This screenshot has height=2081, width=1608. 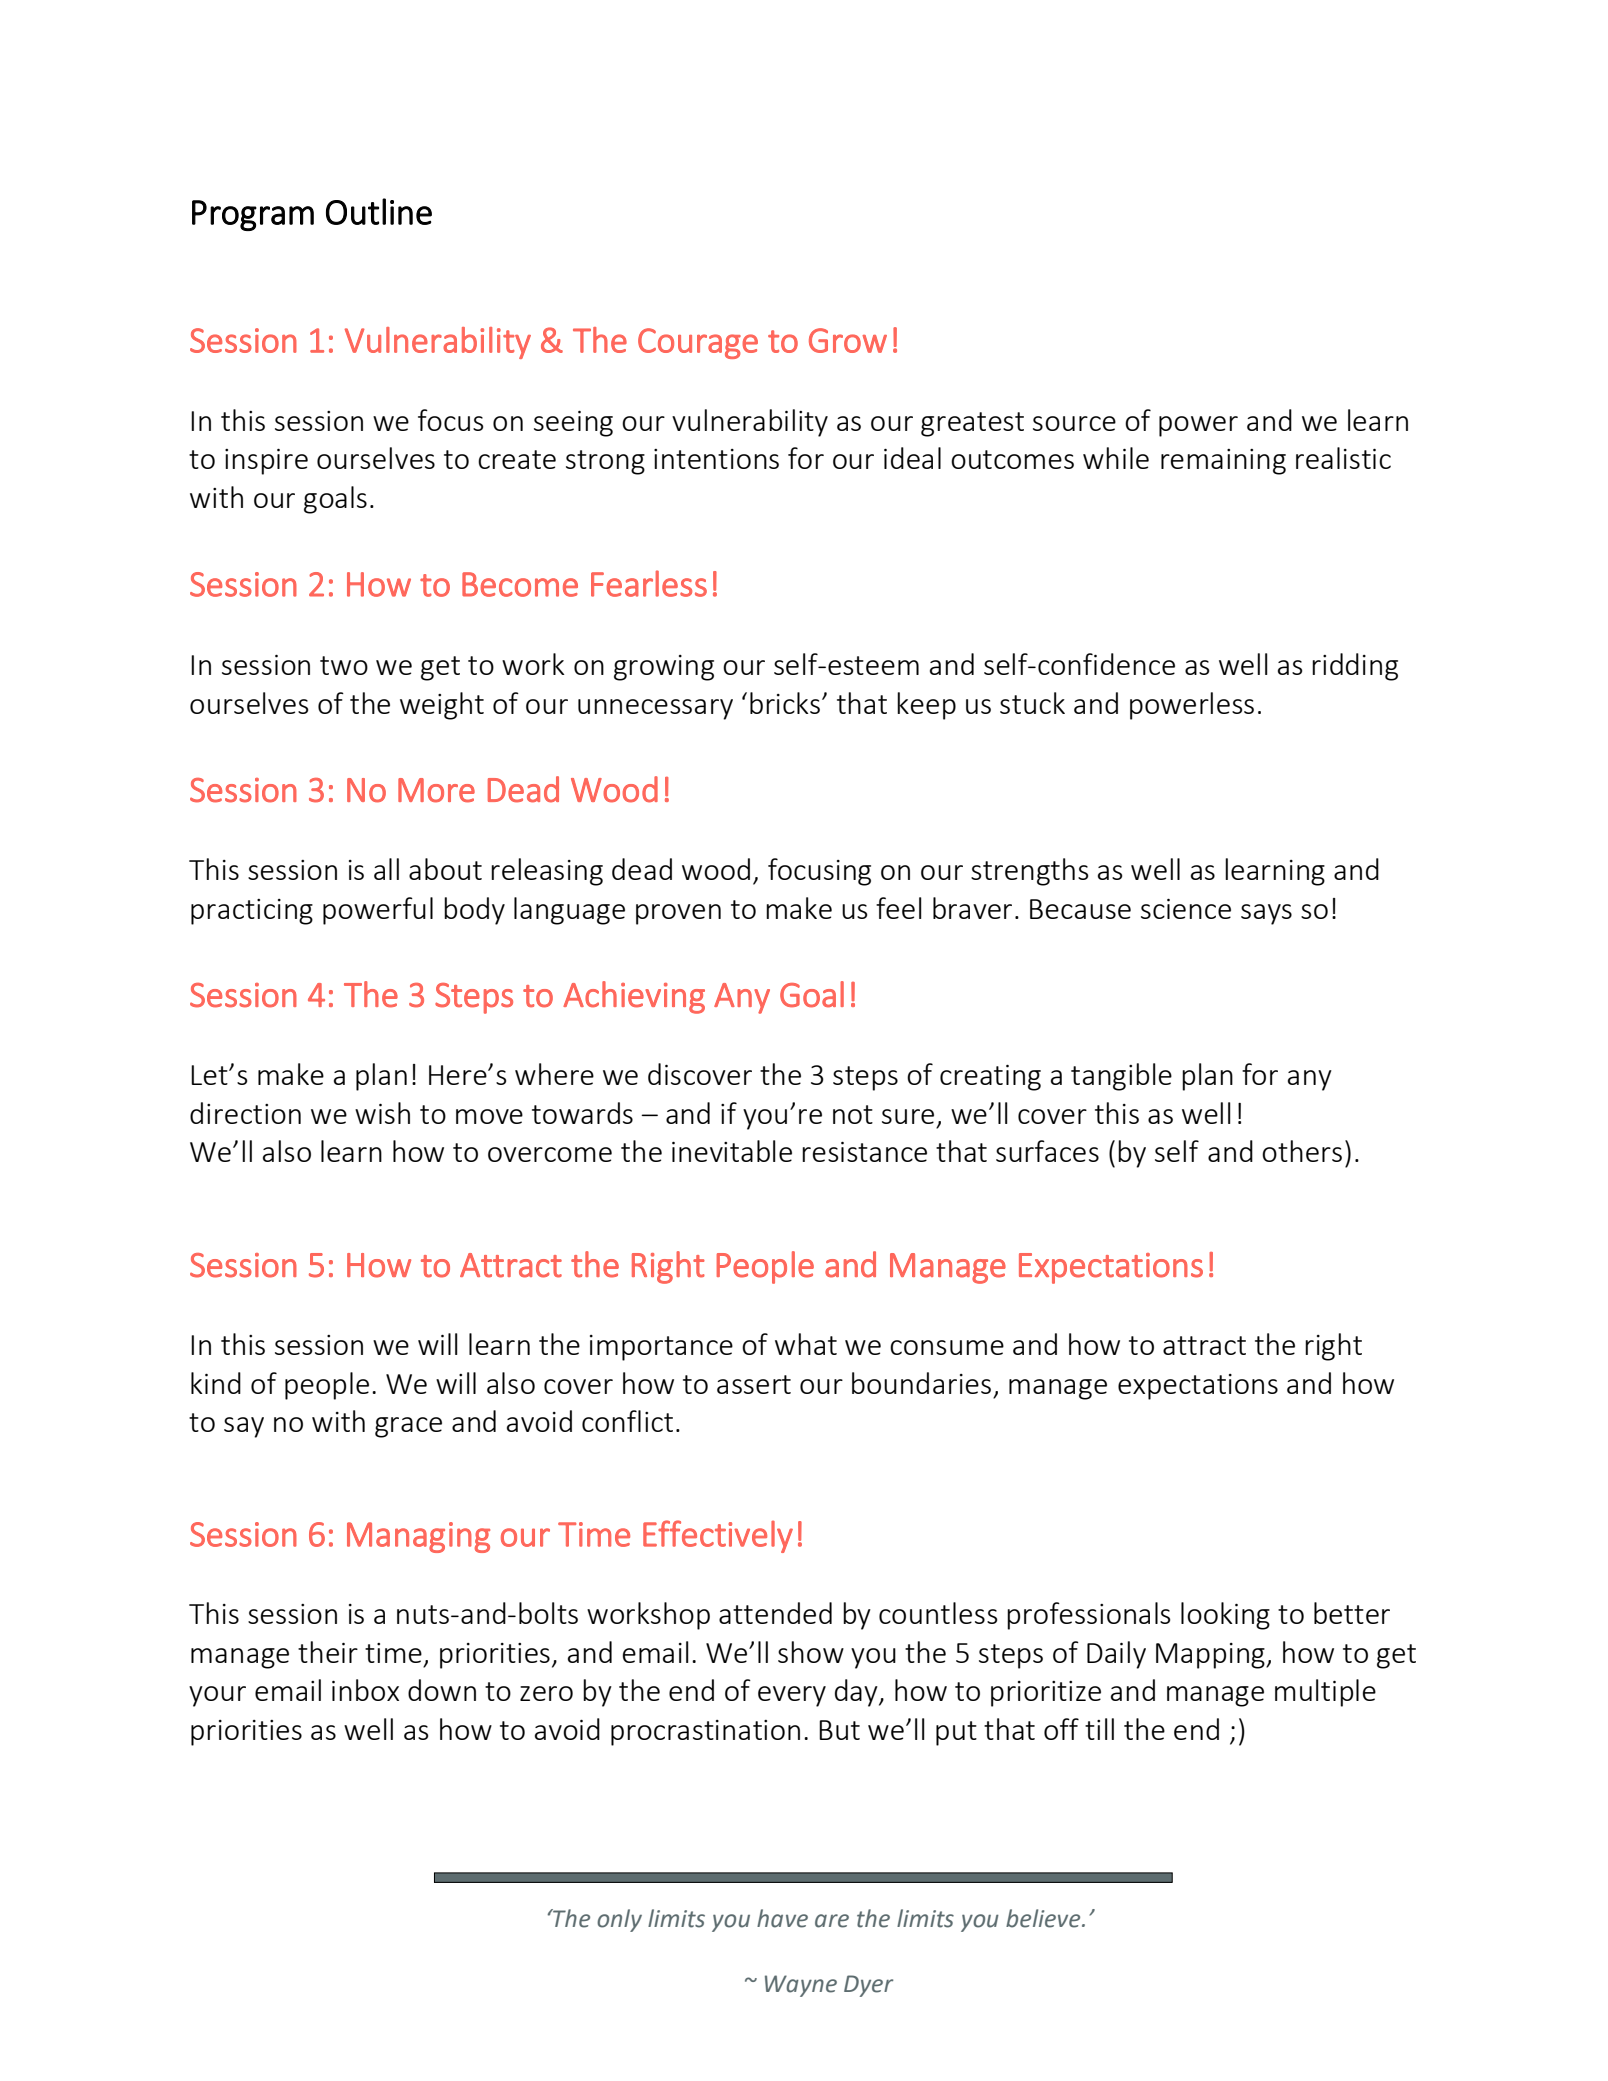 I want to click on wish, so click(x=382, y=1113).
